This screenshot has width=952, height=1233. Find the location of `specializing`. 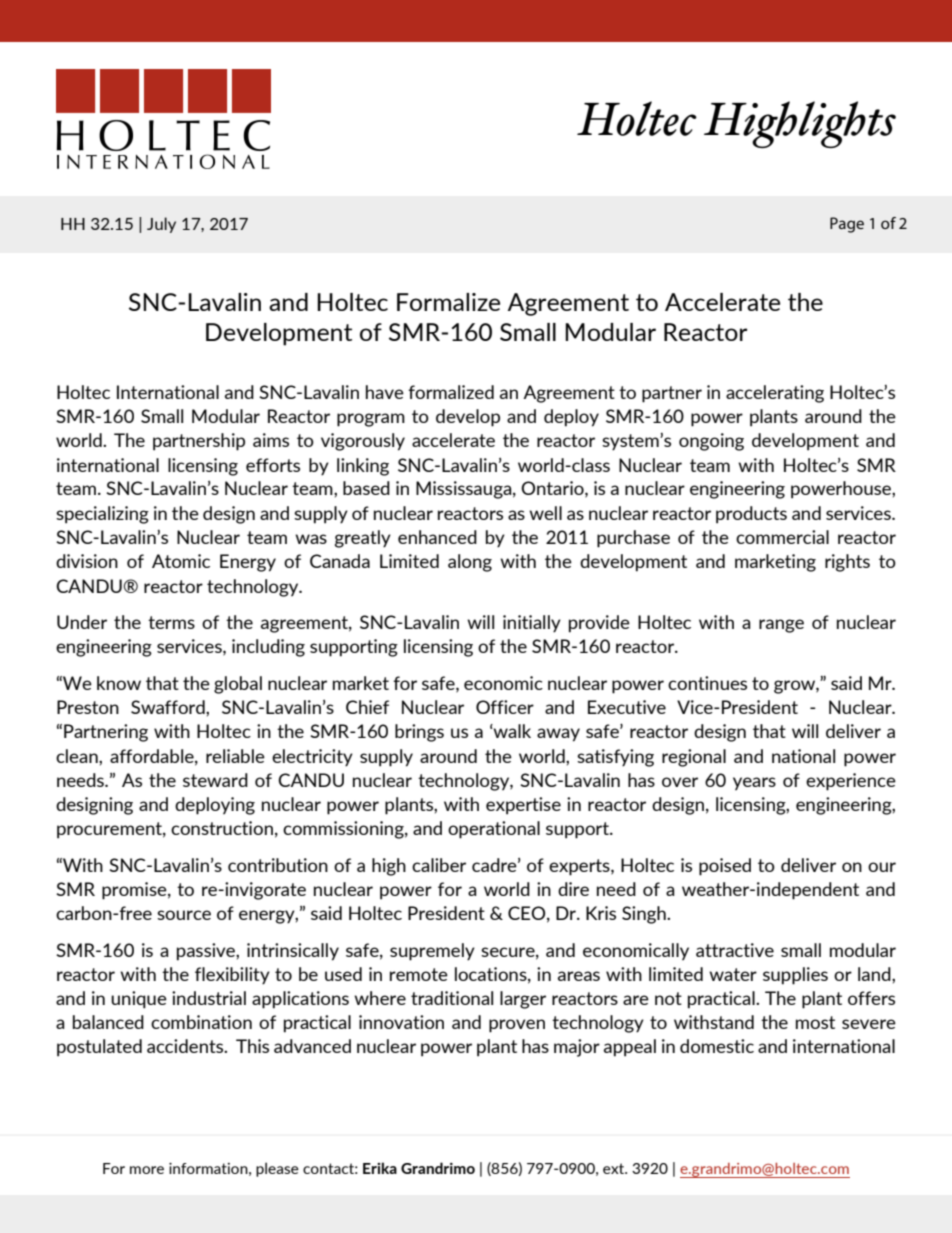

specializing is located at coordinates (102, 515).
